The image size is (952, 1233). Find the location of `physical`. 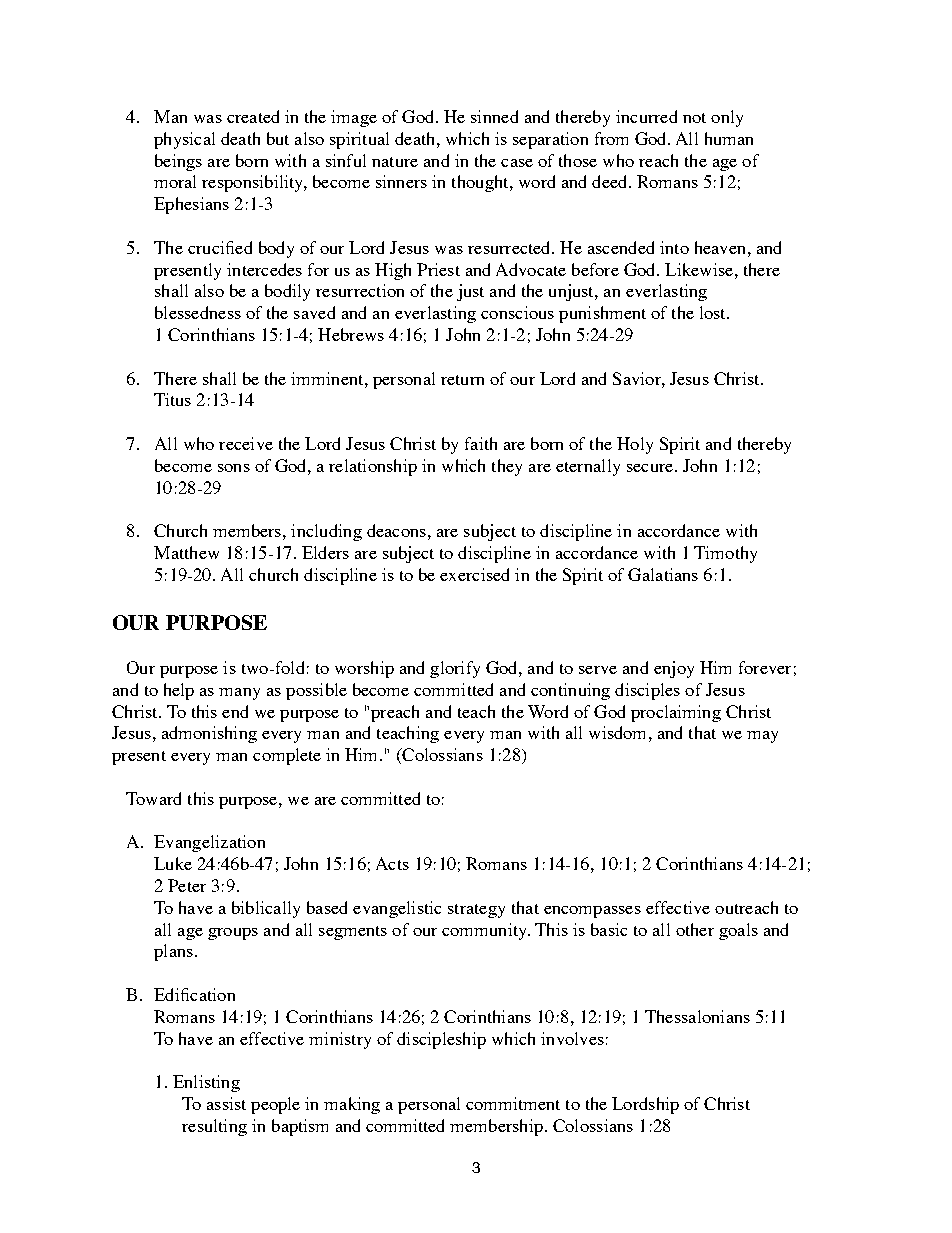

physical is located at coordinates (184, 140).
